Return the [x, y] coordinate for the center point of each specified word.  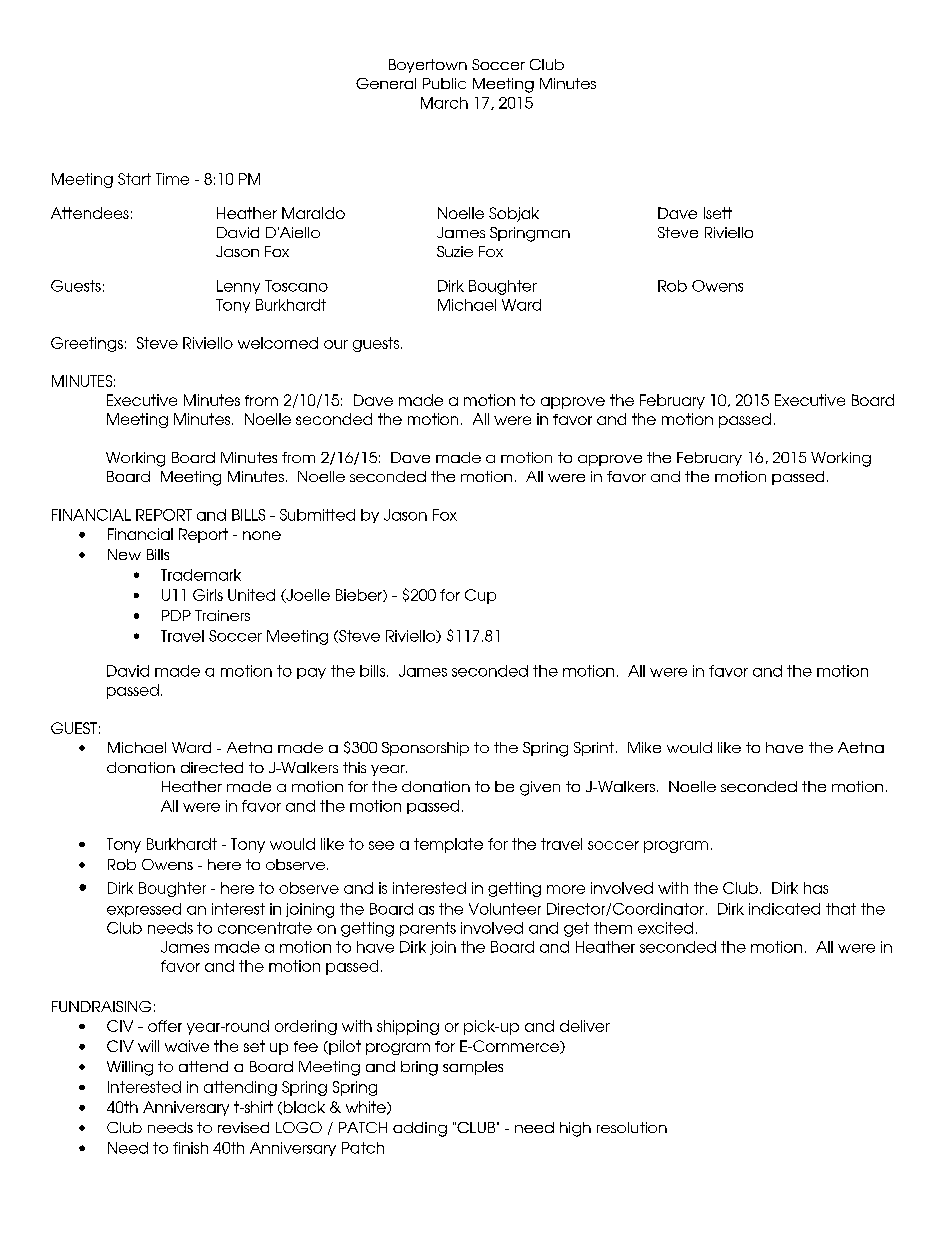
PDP [176, 615]
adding [420, 1129]
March [444, 103]
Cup [480, 596]
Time [172, 179]
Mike [644, 747]
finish [190, 1148]
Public [444, 83]
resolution [632, 1127]
